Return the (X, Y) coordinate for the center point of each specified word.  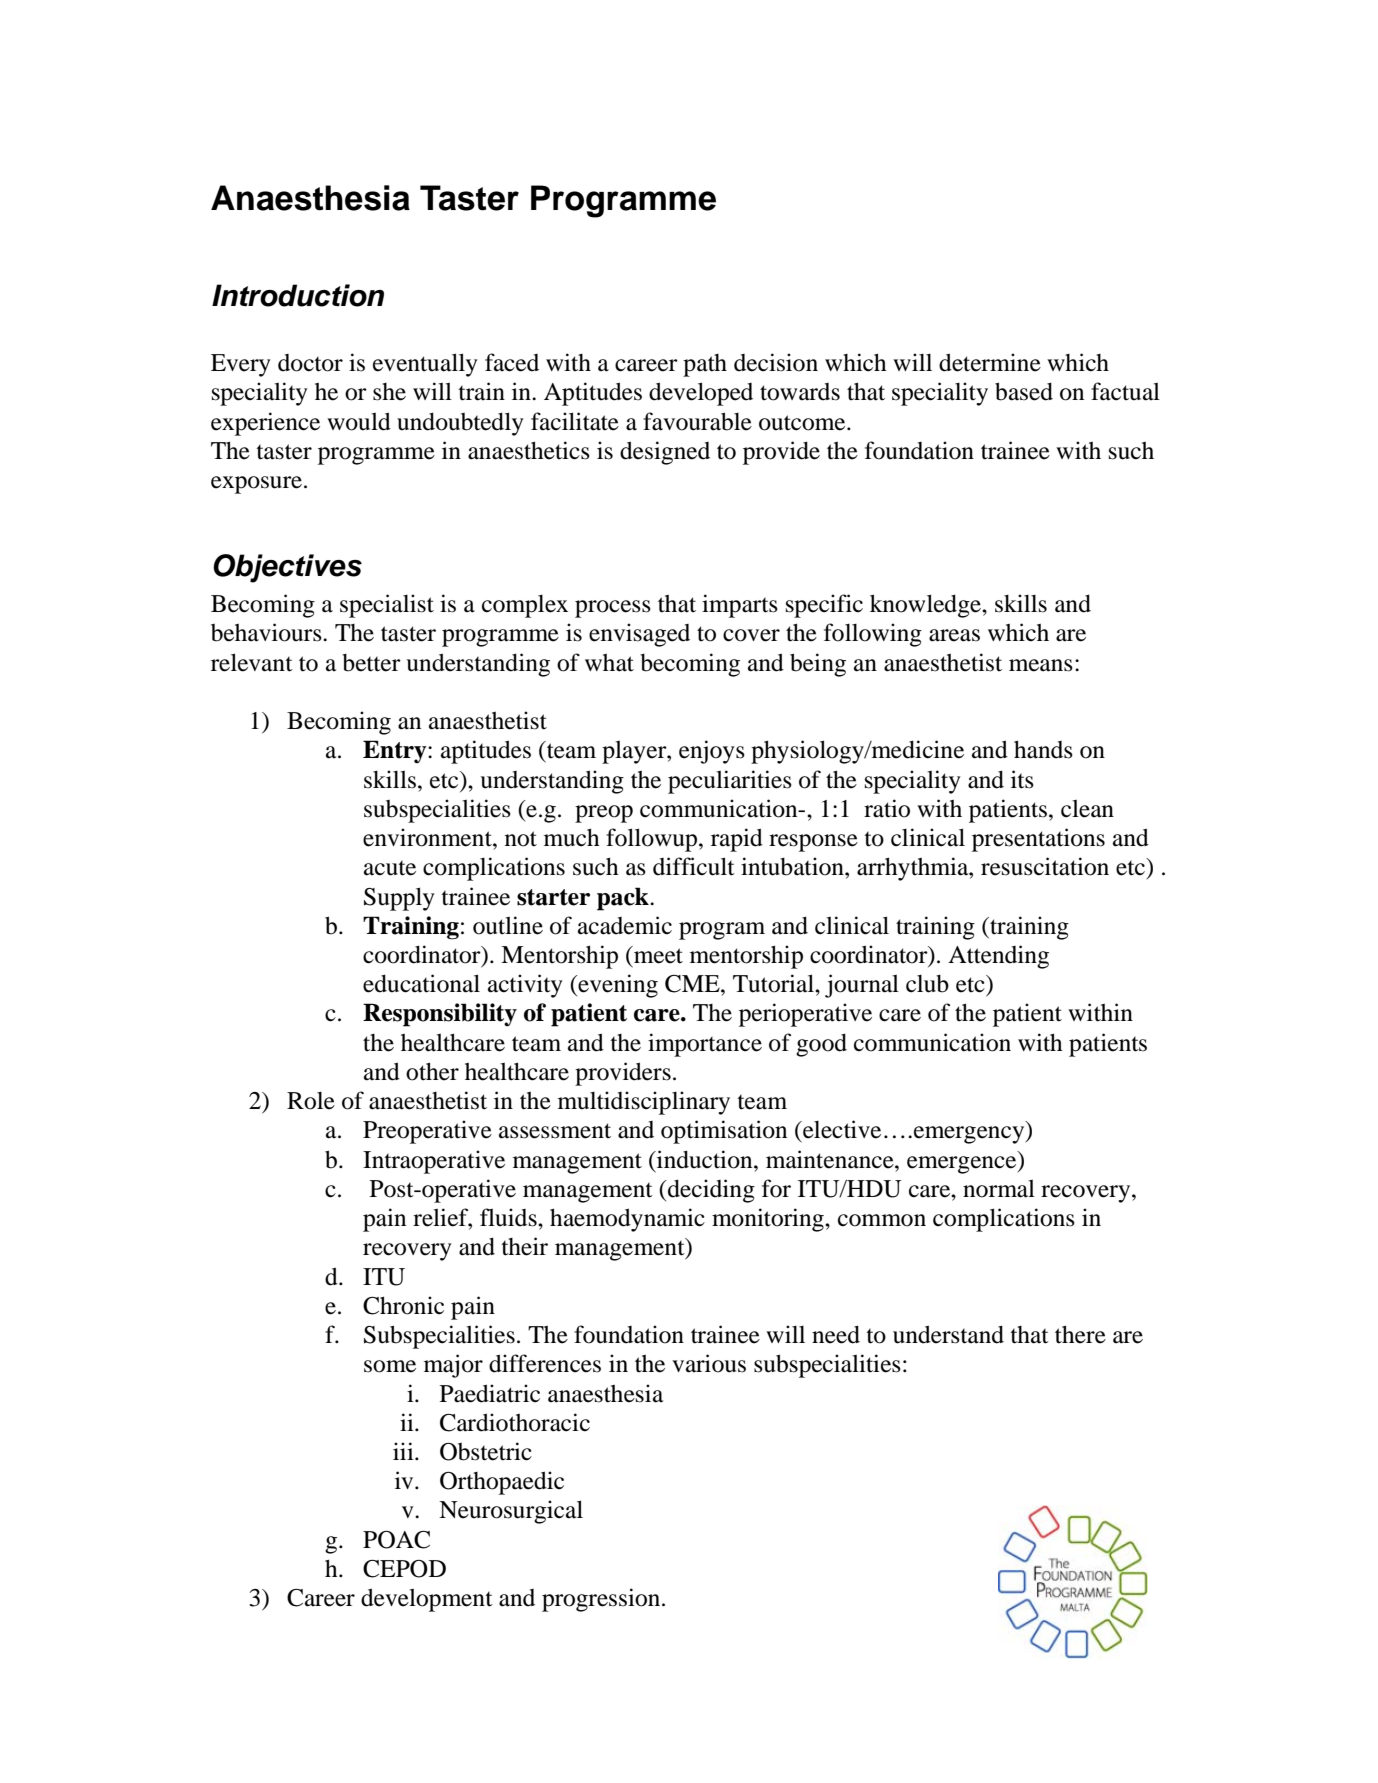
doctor (310, 363)
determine (990, 362)
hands (1043, 749)
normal (999, 1189)
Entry (396, 752)
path (705, 365)
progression (602, 1600)
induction (705, 1159)
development (427, 1600)
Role (311, 1101)
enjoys (712, 752)
